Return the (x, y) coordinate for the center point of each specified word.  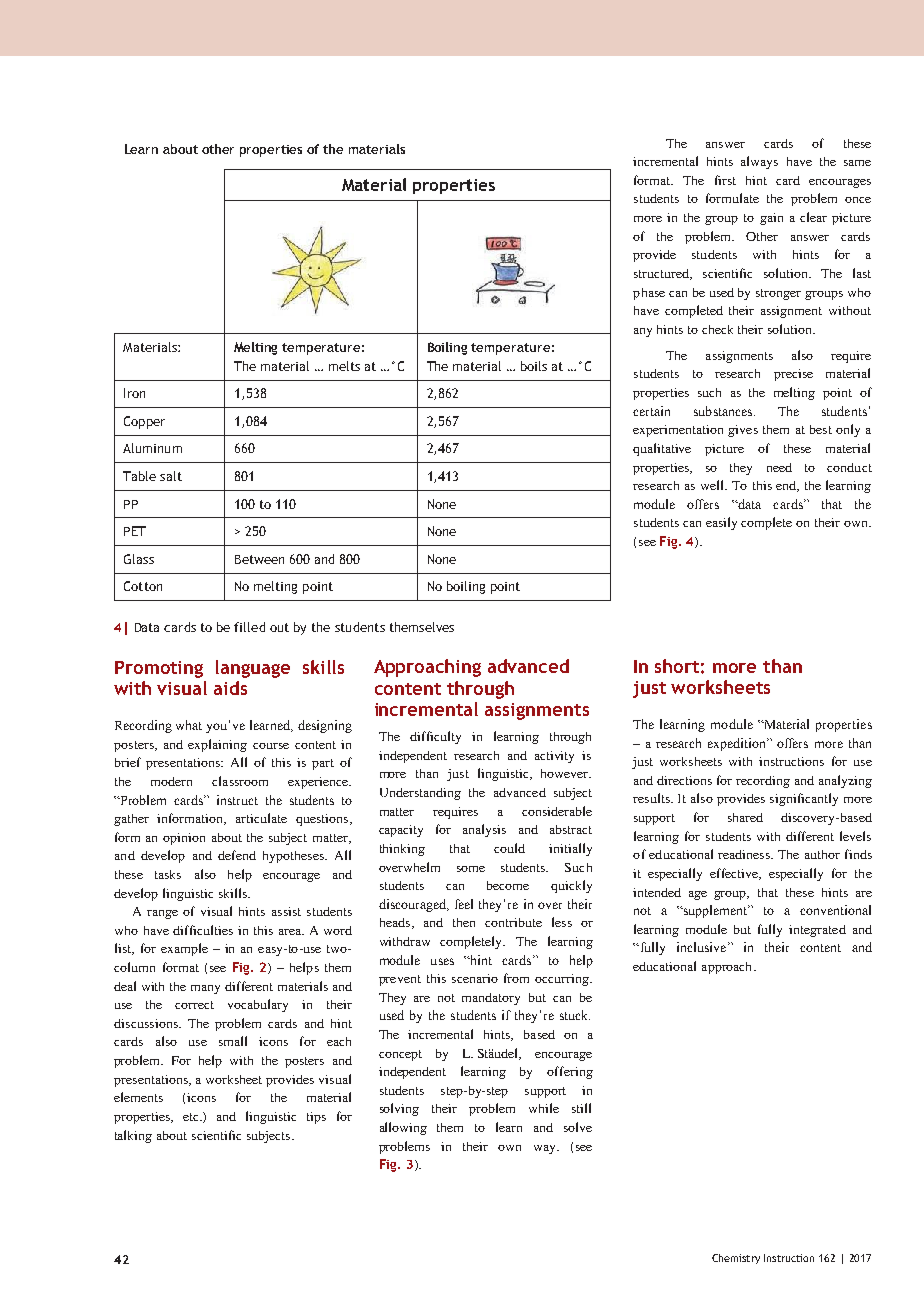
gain (771, 219)
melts (344, 366)
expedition (738, 744)
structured (663, 274)
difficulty (435, 737)
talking (133, 1136)
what (189, 725)
